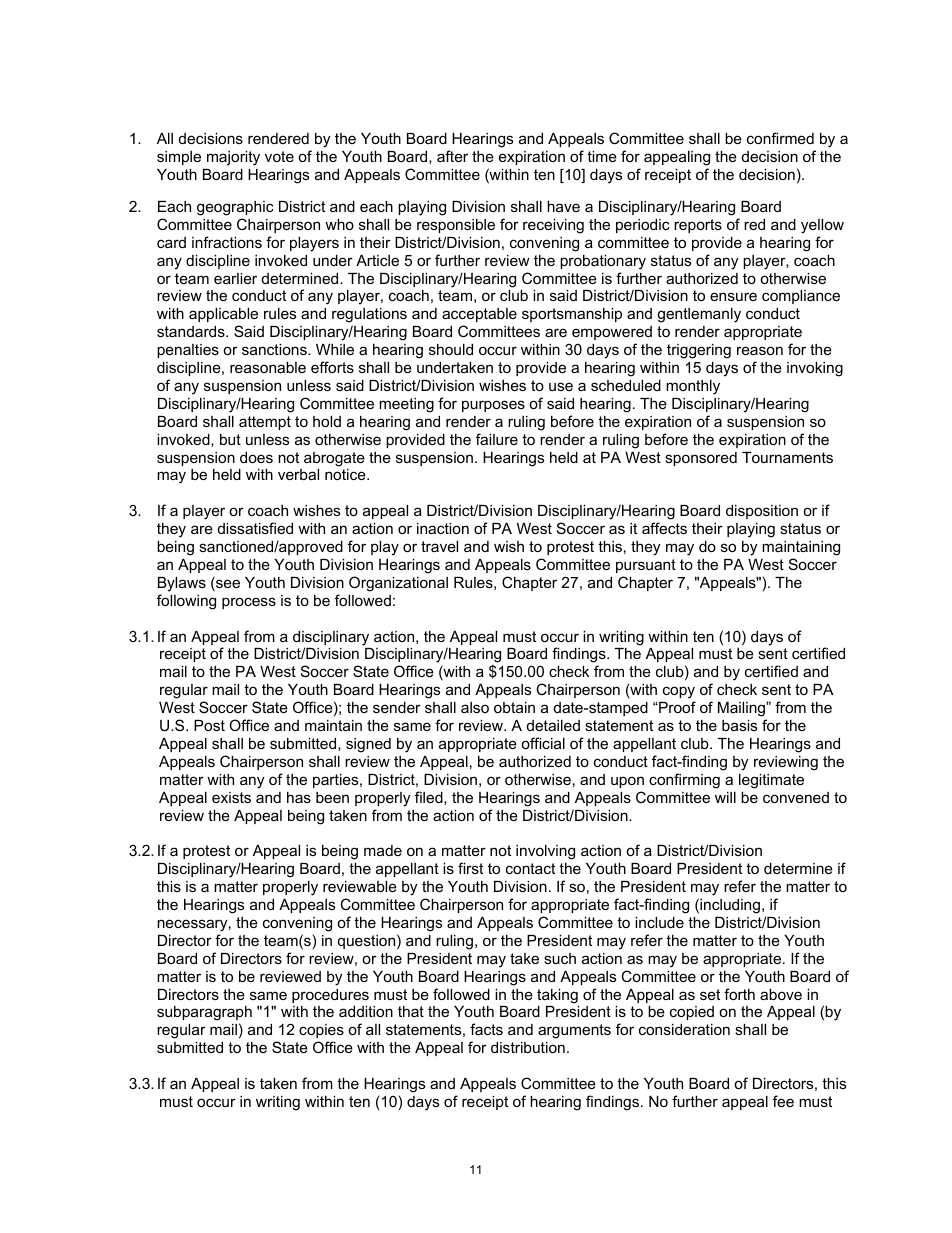 The image size is (952, 1233). Describe the element at coordinates (679, 692) in the page. I see `copy` at that location.
